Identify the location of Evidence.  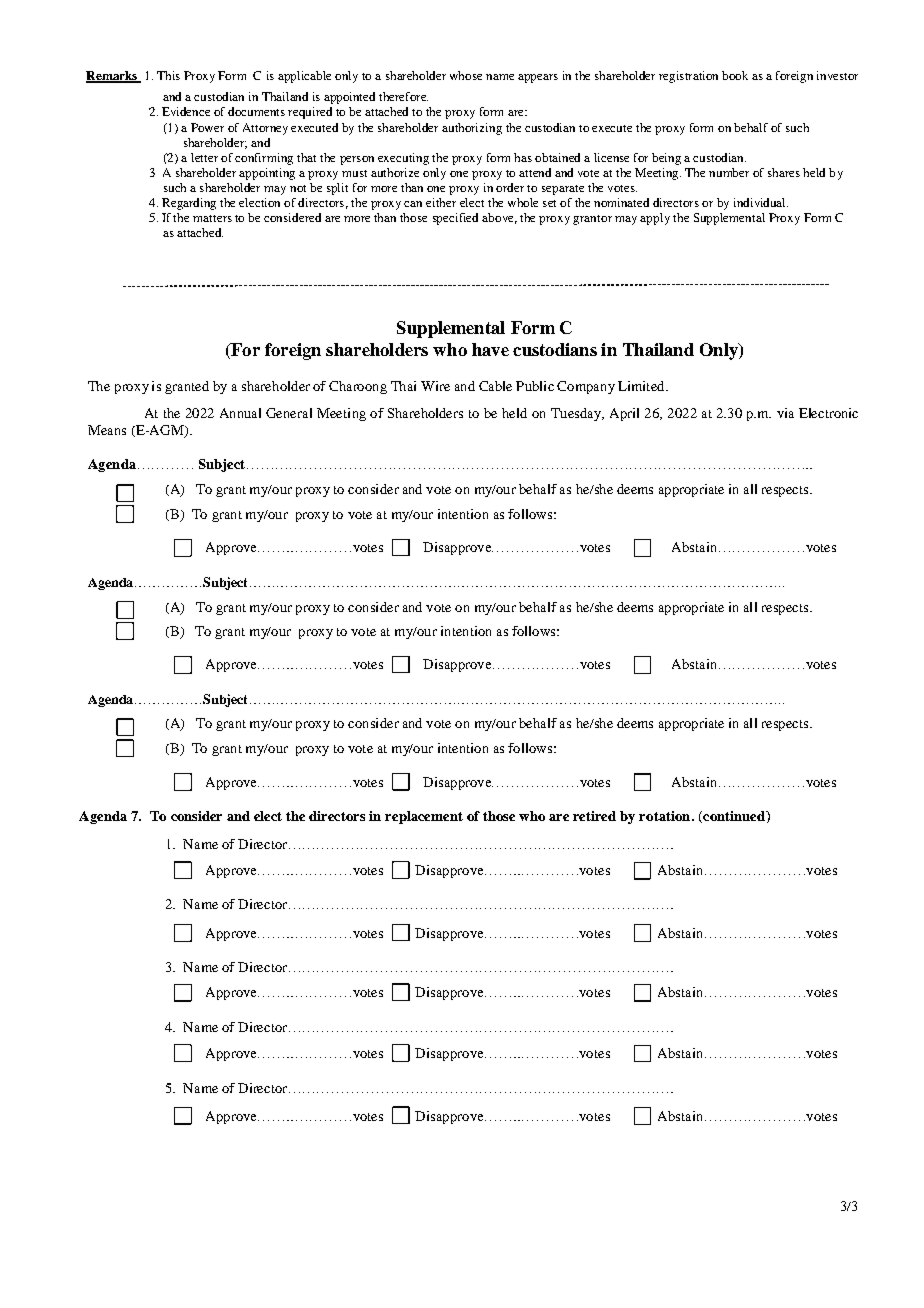
(186, 111).
